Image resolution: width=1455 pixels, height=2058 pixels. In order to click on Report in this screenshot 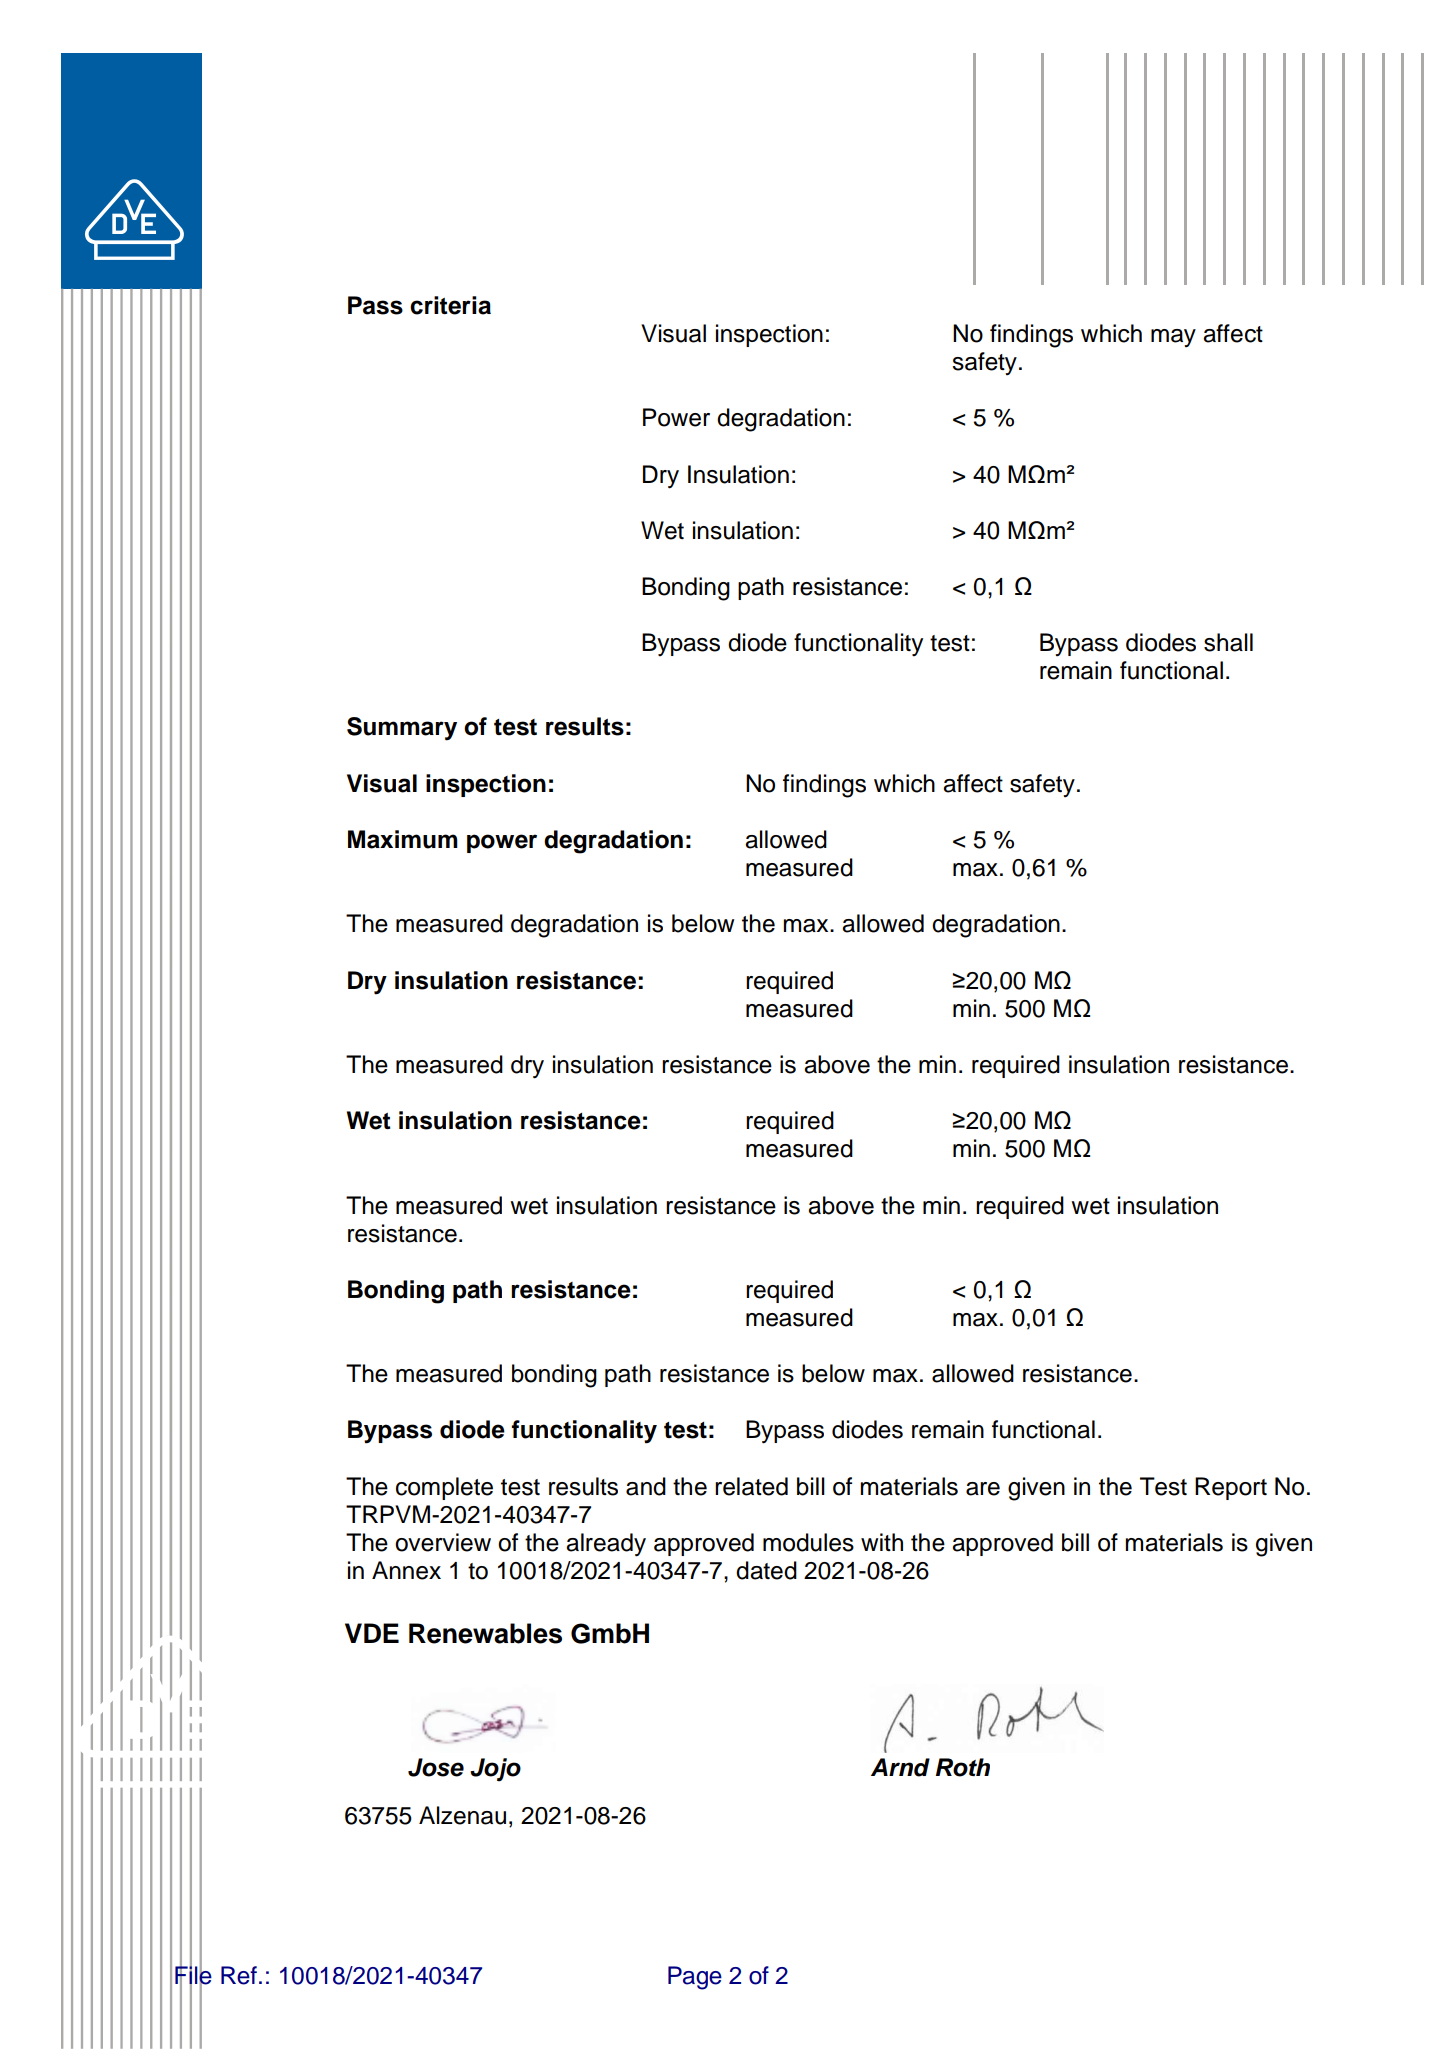, I will do `click(1231, 1488)`.
